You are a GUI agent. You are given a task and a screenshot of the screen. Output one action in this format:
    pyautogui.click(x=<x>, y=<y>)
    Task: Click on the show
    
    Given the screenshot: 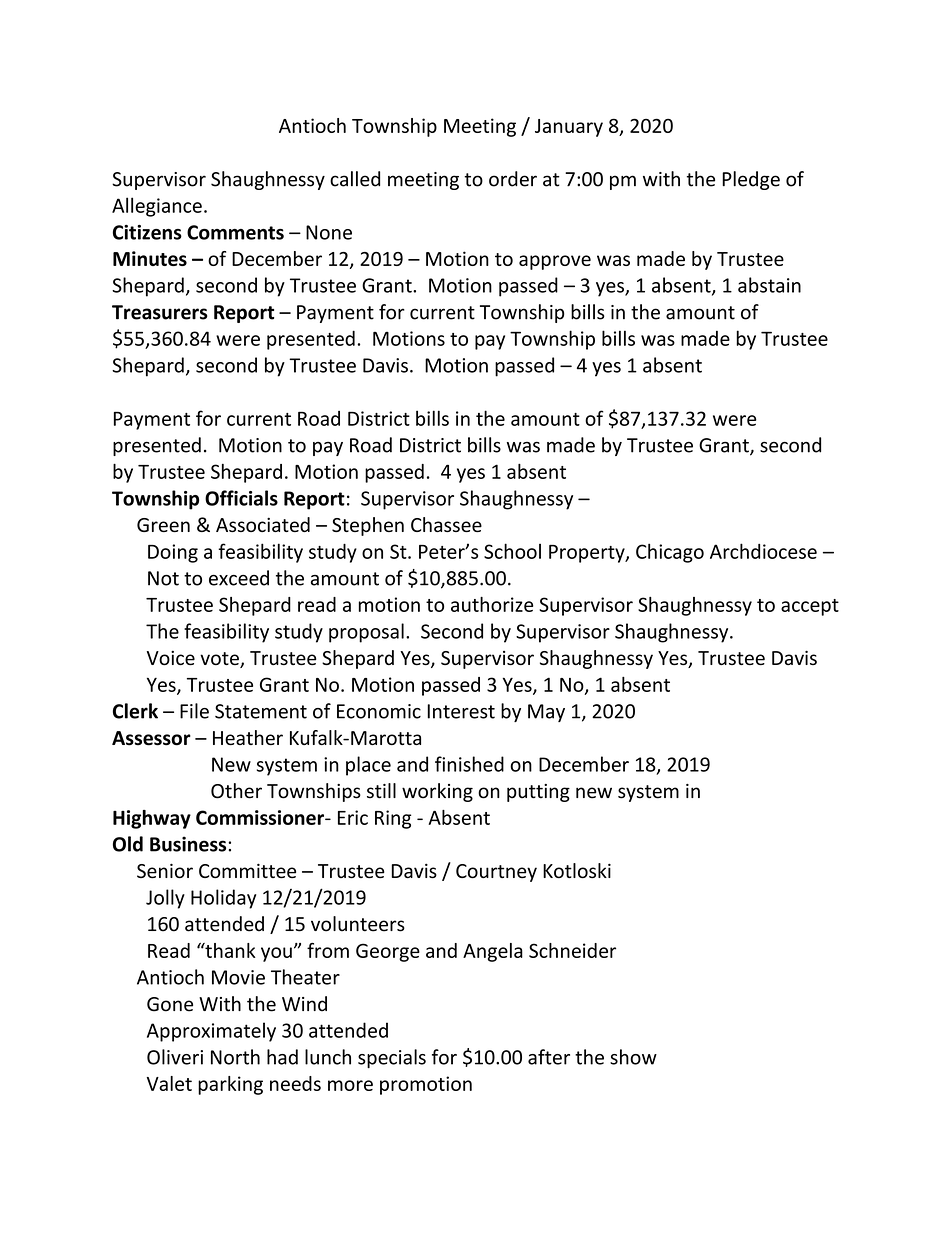 What is the action you would take?
    pyautogui.click(x=633, y=1057)
